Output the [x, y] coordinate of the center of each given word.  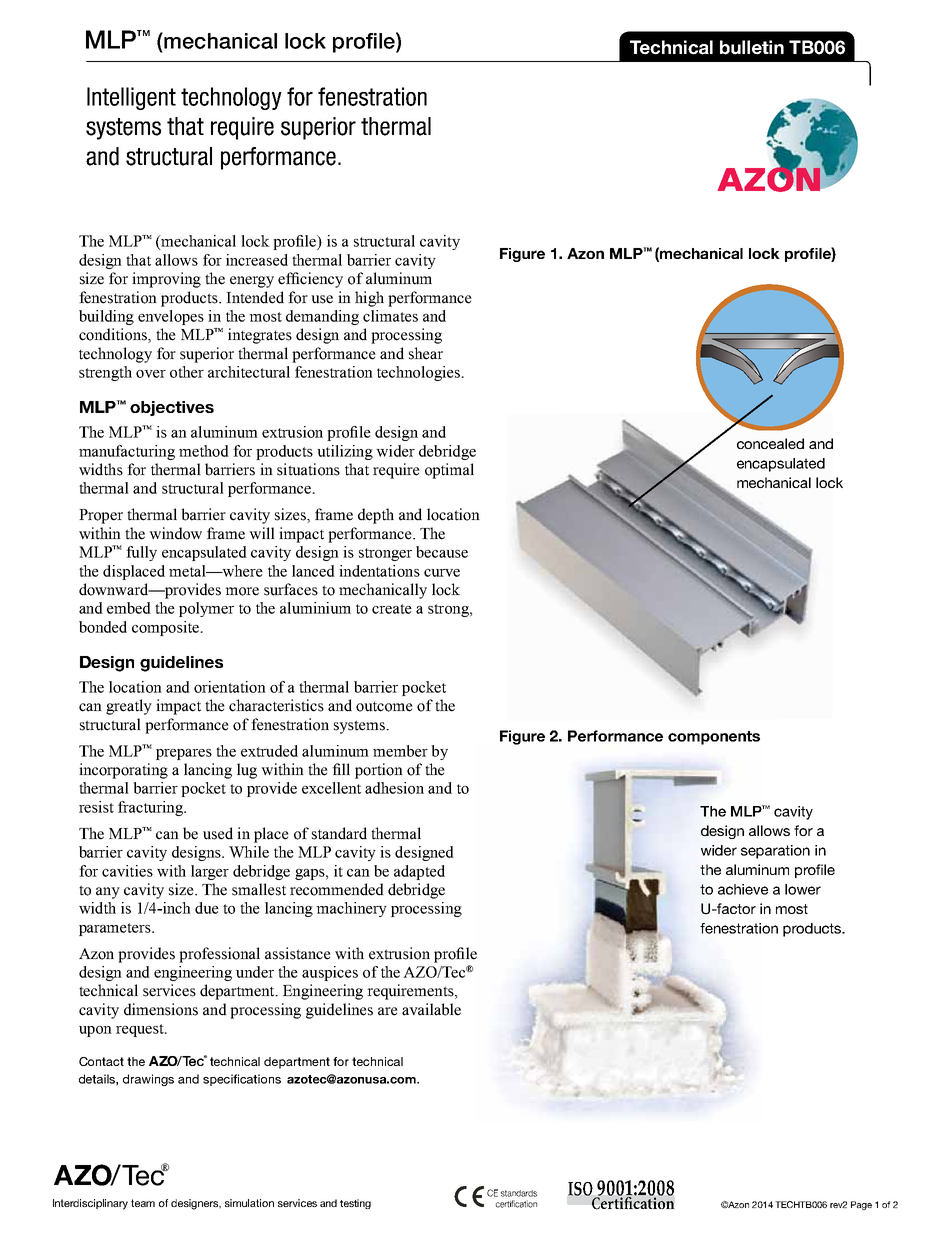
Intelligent [131, 98]
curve [442, 573]
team [143, 1203]
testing [355, 1204]
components [714, 738]
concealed [770, 443]
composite [166, 628]
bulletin [752, 47]
